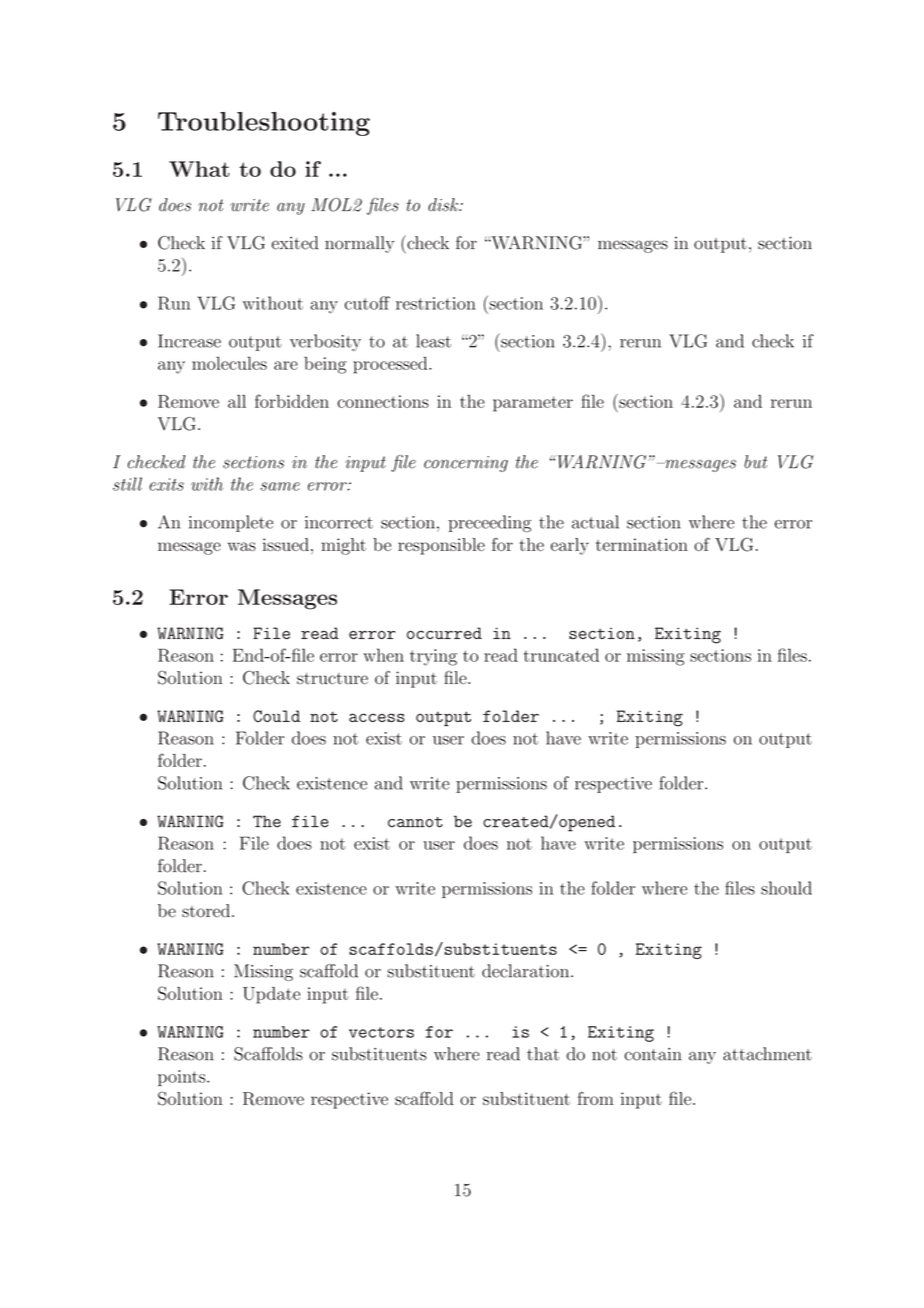  I want to click on restriction, so click(436, 303).
